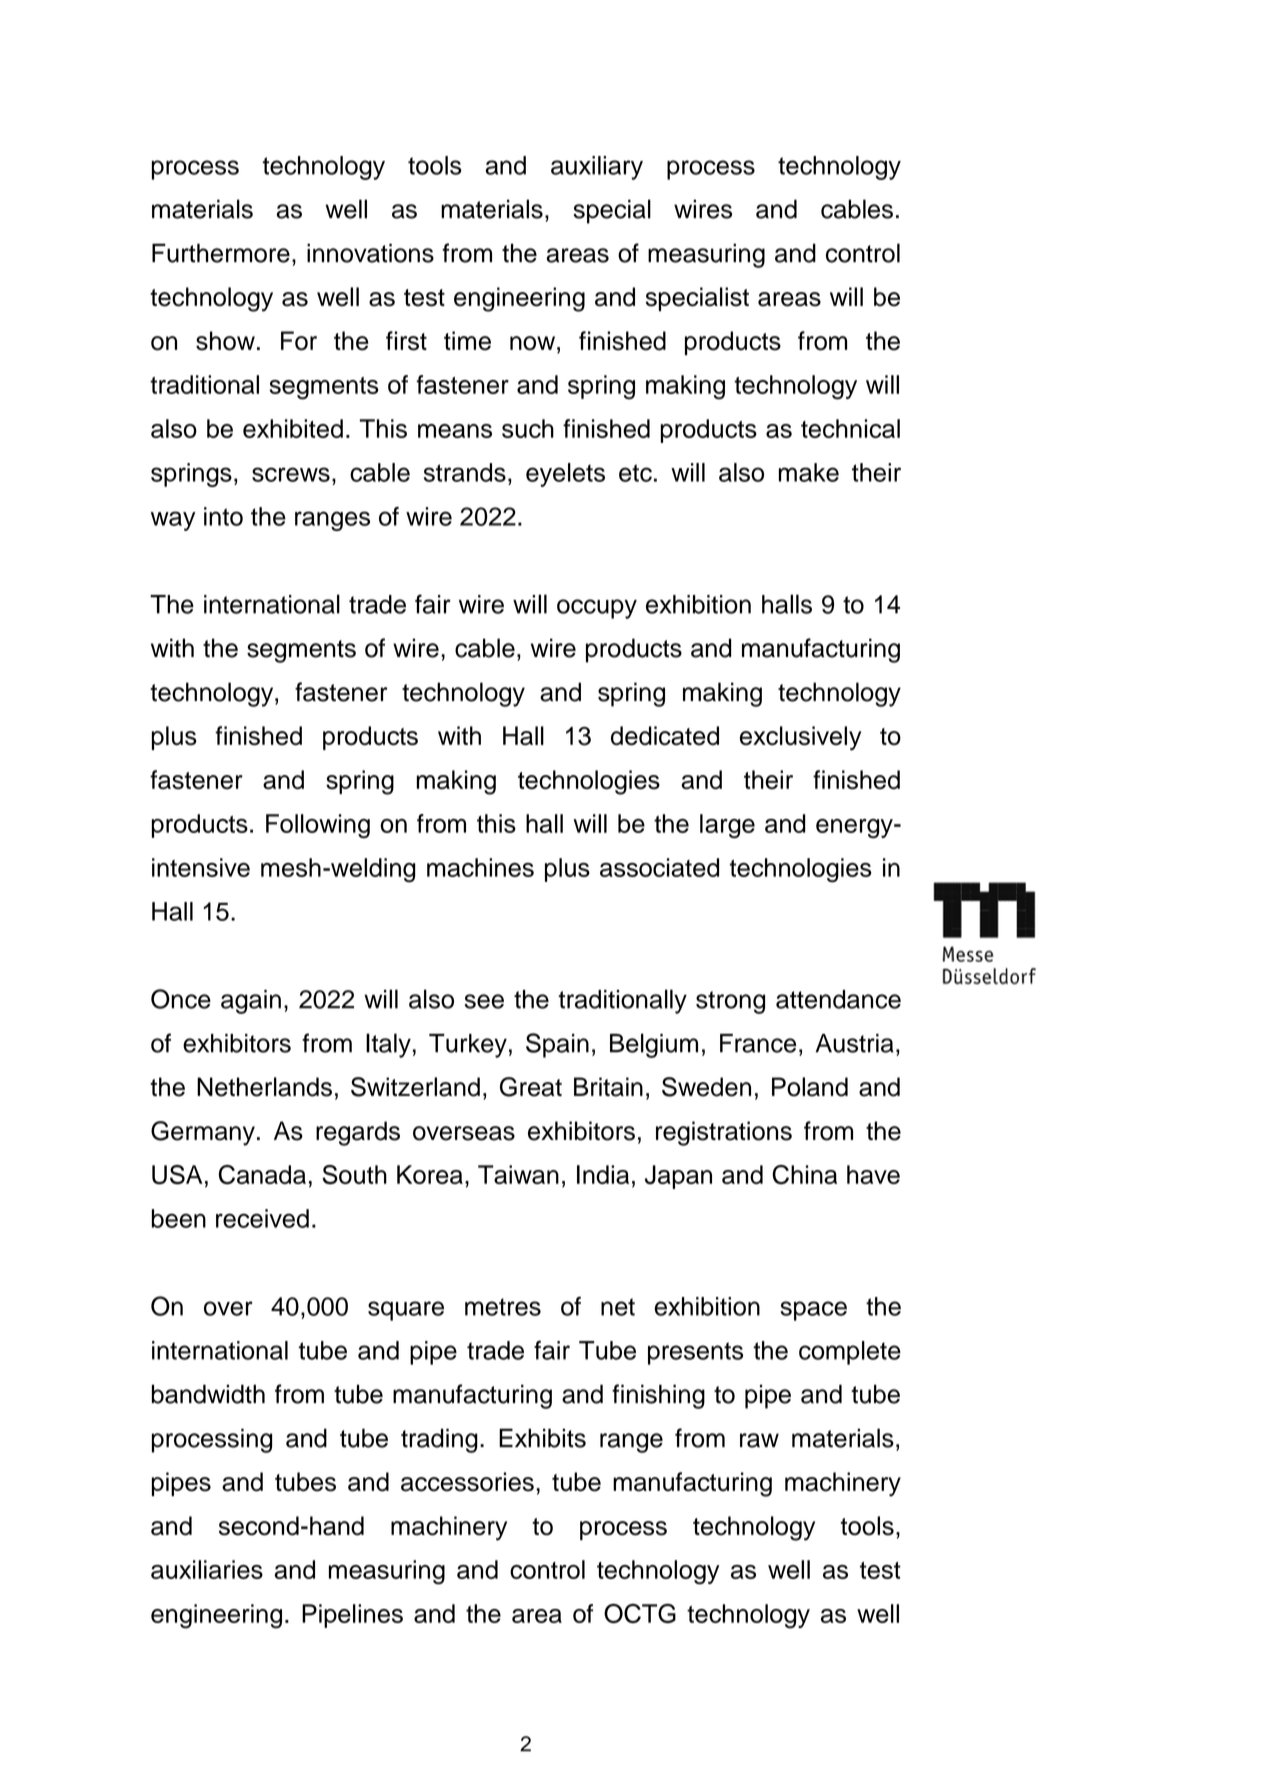 The image size is (1262, 1785). What do you see at coordinates (597, 168) in the image?
I see `auxiliary` at bounding box center [597, 168].
